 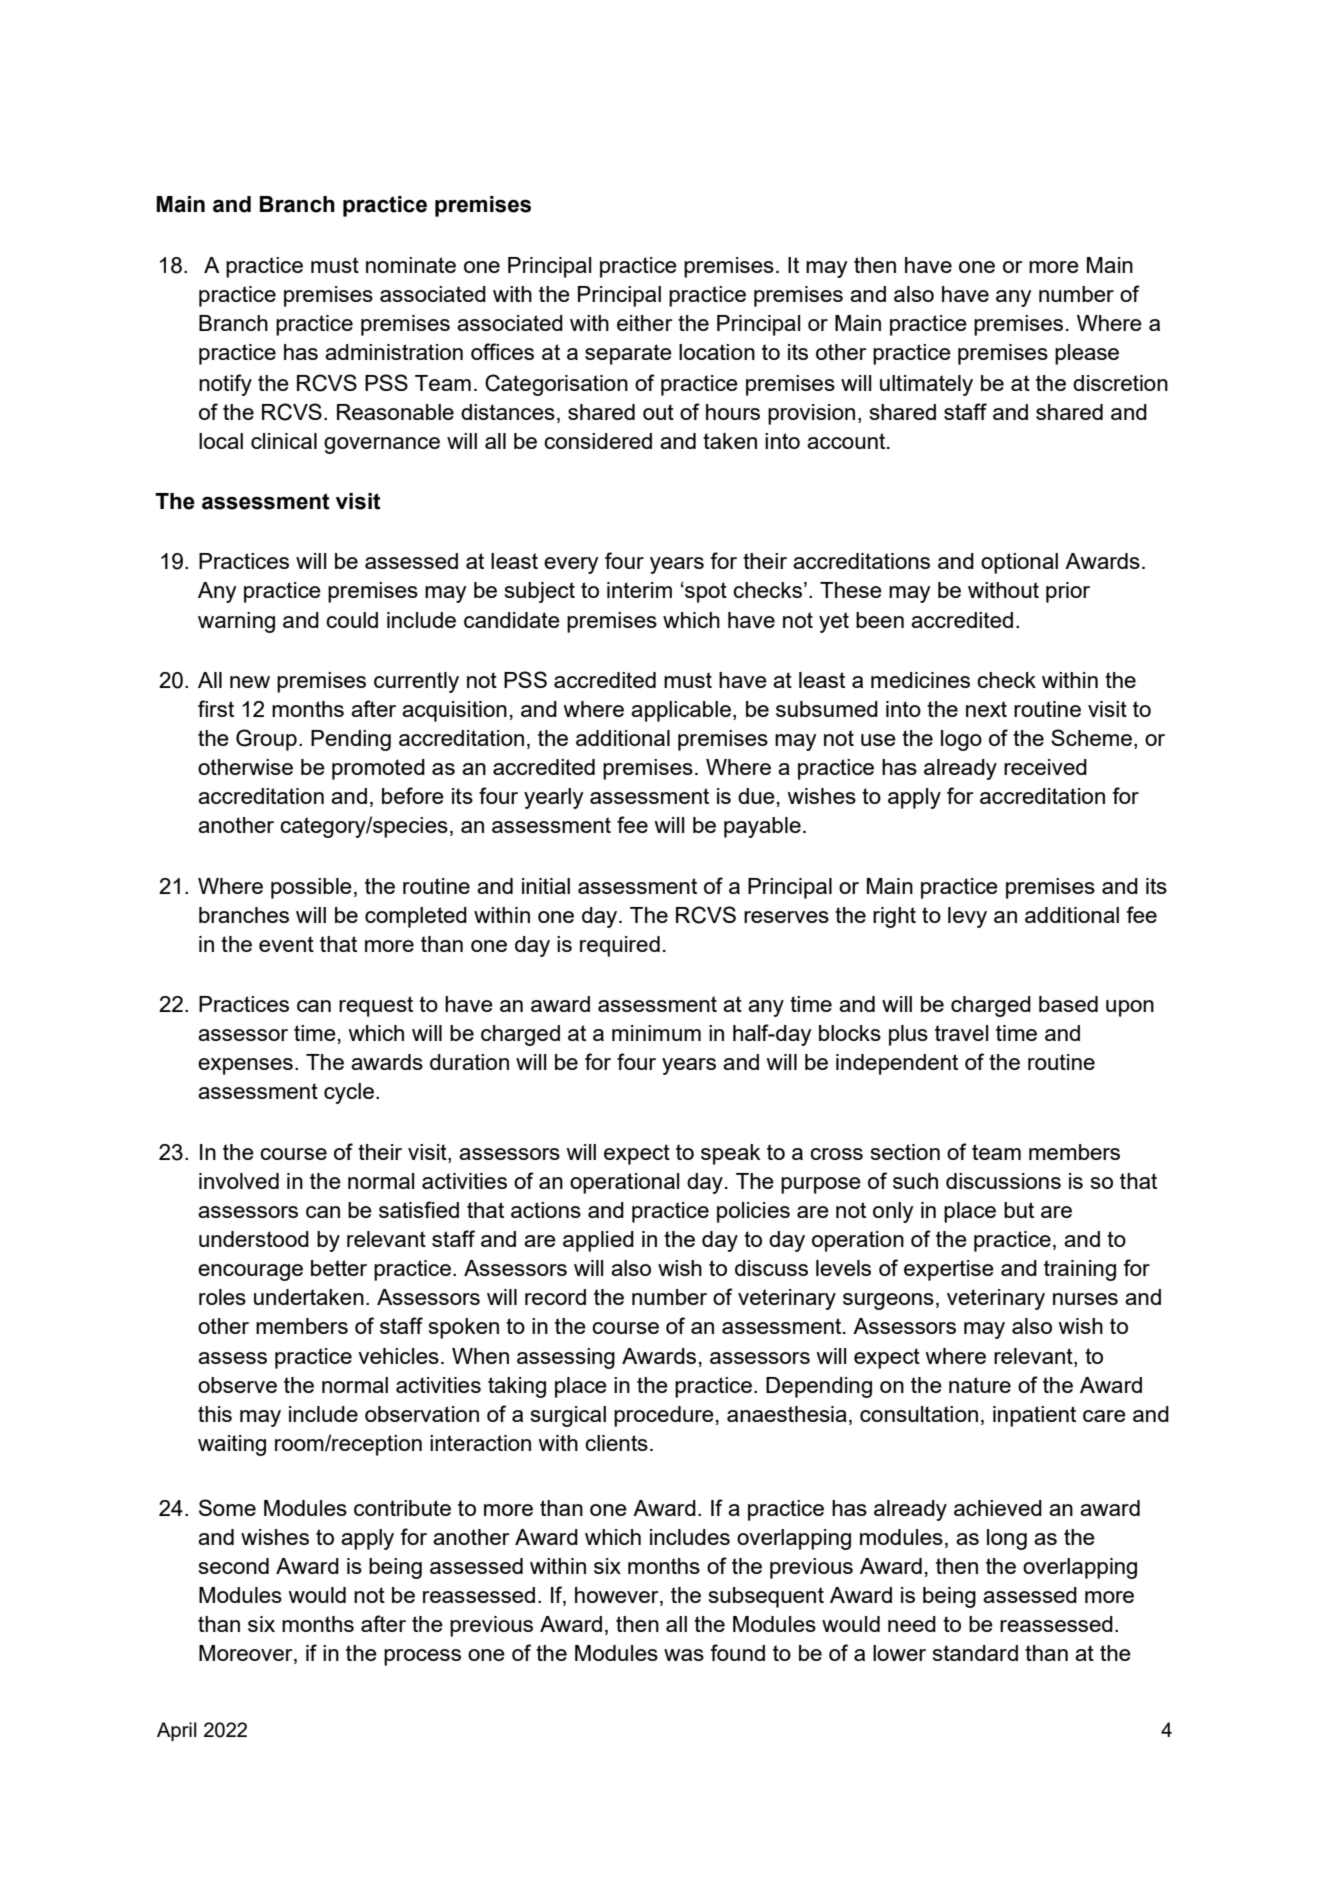 What do you see at coordinates (684, 1655) in the document?
I see `was` at bounding box center [684, 1655].
